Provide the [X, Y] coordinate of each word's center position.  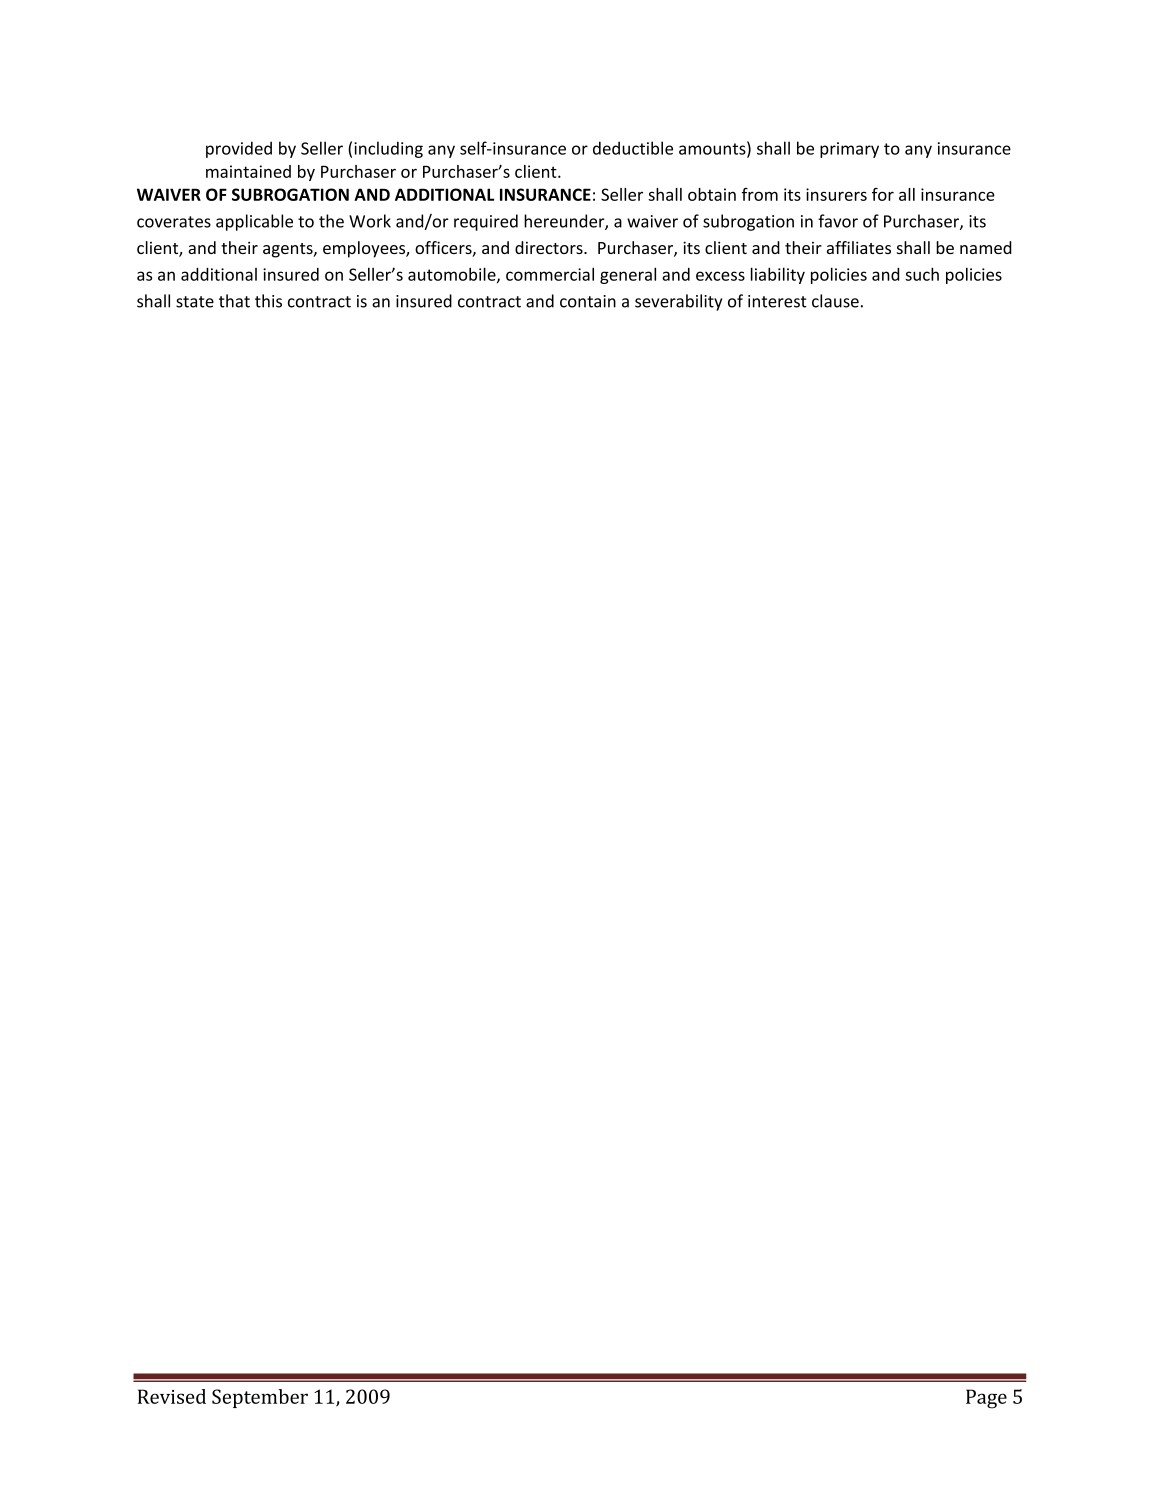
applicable [254, 222]
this [268, 301]
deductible [633, 148]
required [486, 222]
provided [239, 149]
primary [849, 150]
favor [838, 221]
